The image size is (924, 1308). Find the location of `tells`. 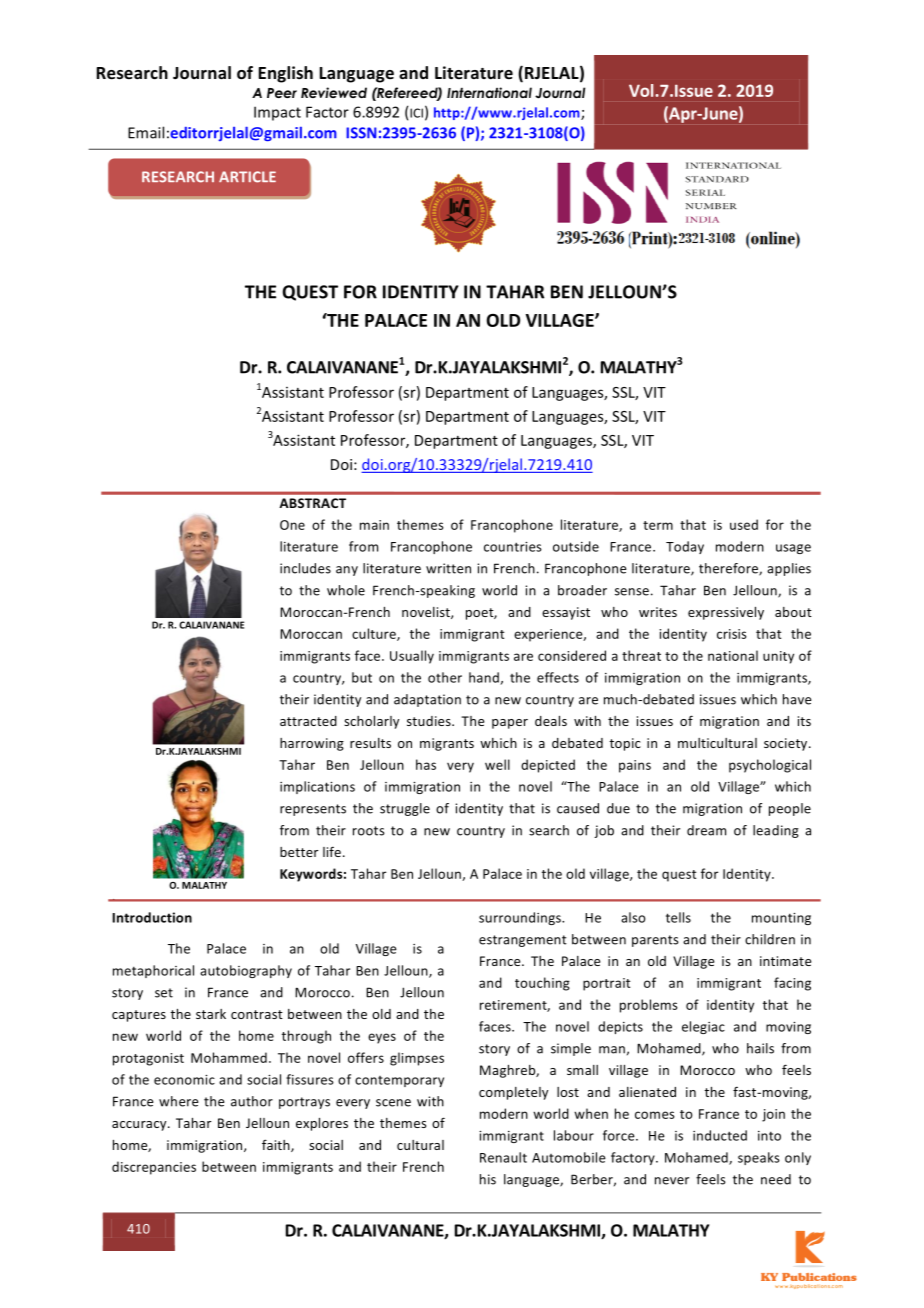

tells is located at coordinates (678, 917).
